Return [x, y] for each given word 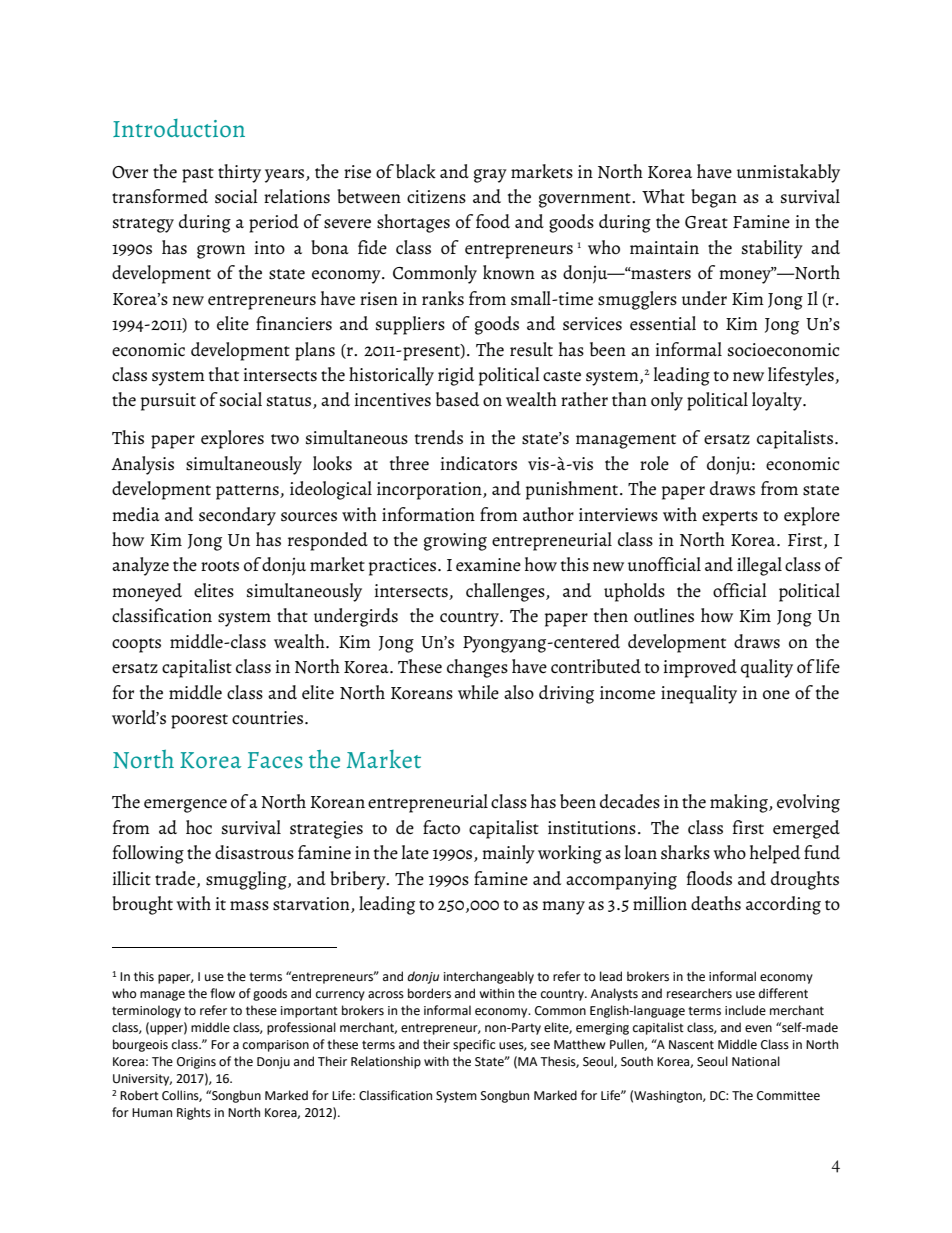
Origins [196, 1063]
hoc [199, 827]
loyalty [778, 401]
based [457, 399]
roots [220, 566]
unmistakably [788, 173]
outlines [664, 615]
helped [775, 854]
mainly [509, 854]
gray [490, 176]
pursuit [168, 402]
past [198, 175]
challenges [506, 592]
